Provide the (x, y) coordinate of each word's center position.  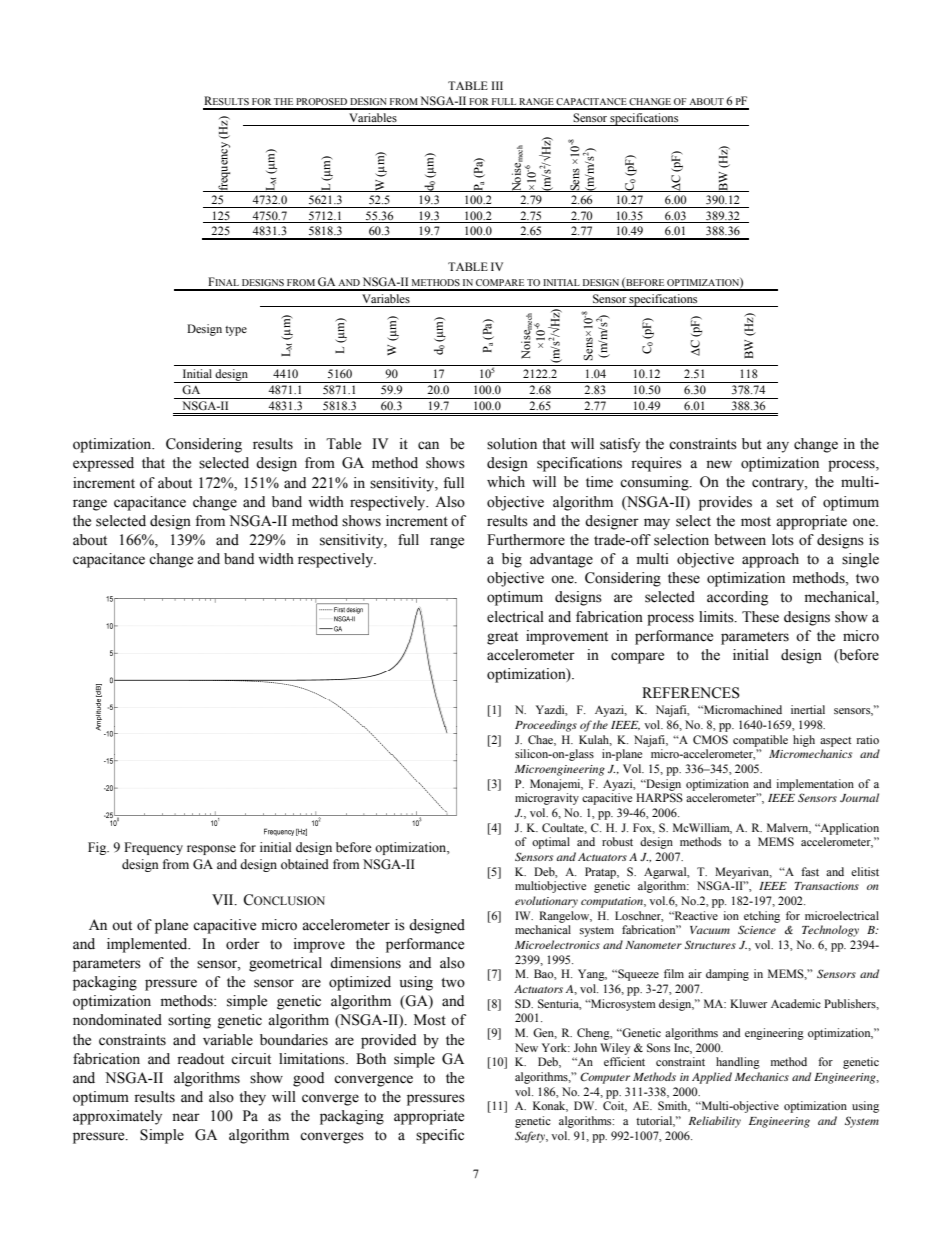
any (778, 447)
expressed (103, 464)
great (502, 638)
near (186, 1117)
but (752, 444)
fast (810, 871)
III (497, 85)
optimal (551, 843)
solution (512, 444)
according (737, 598)
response (211, 850)
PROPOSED (321, 101)
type (236, 331)
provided (388, 1041)
